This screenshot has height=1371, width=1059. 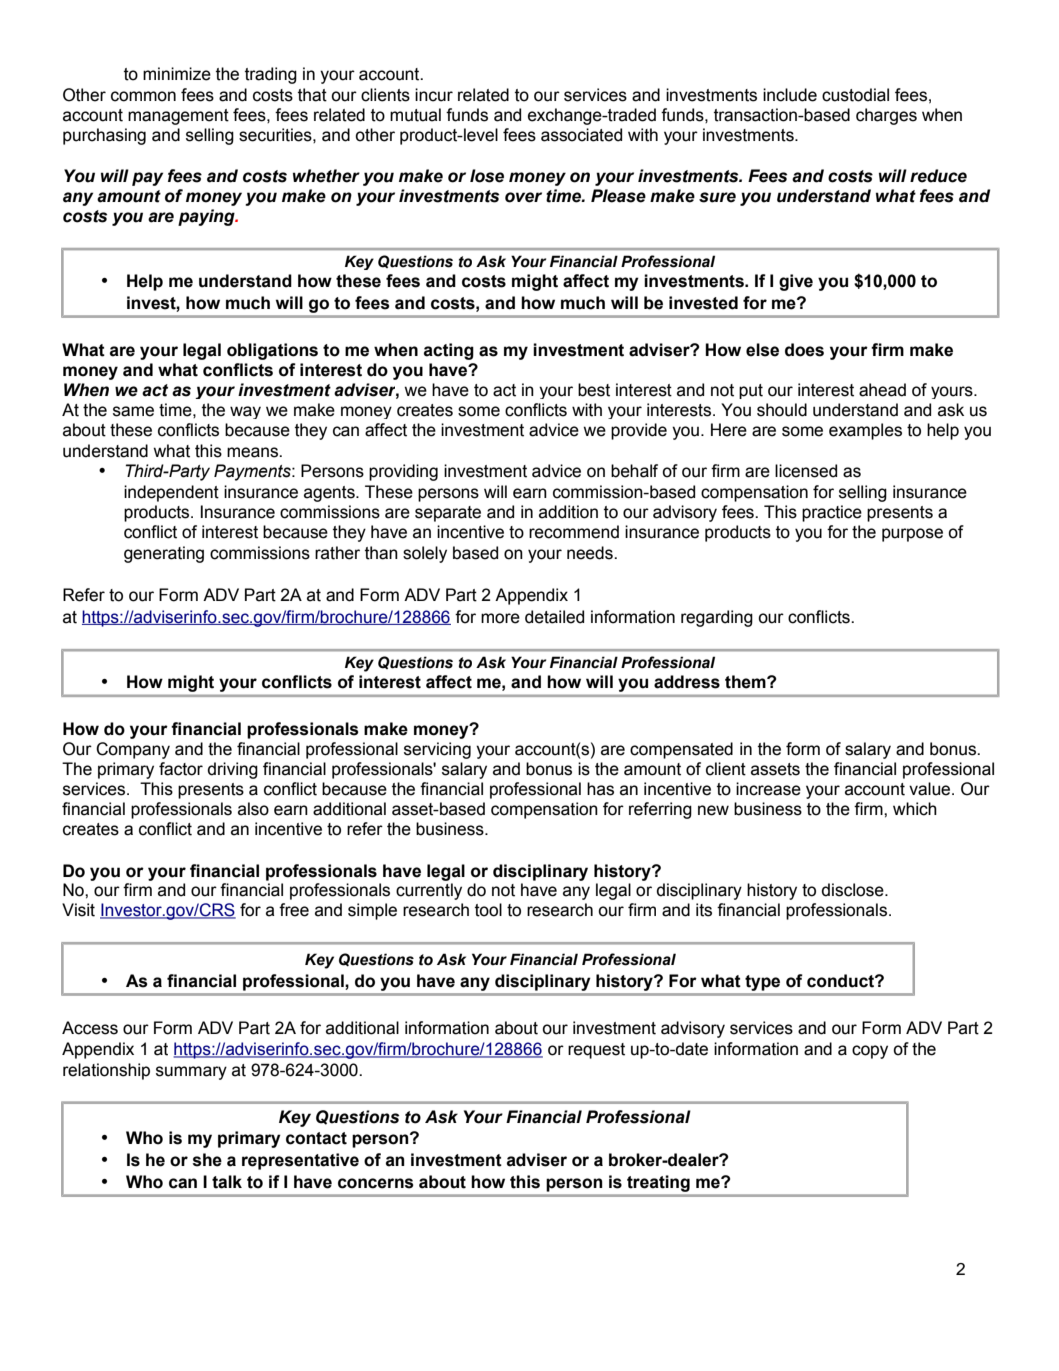 I want to click on management, so click(x=178, y=117).
